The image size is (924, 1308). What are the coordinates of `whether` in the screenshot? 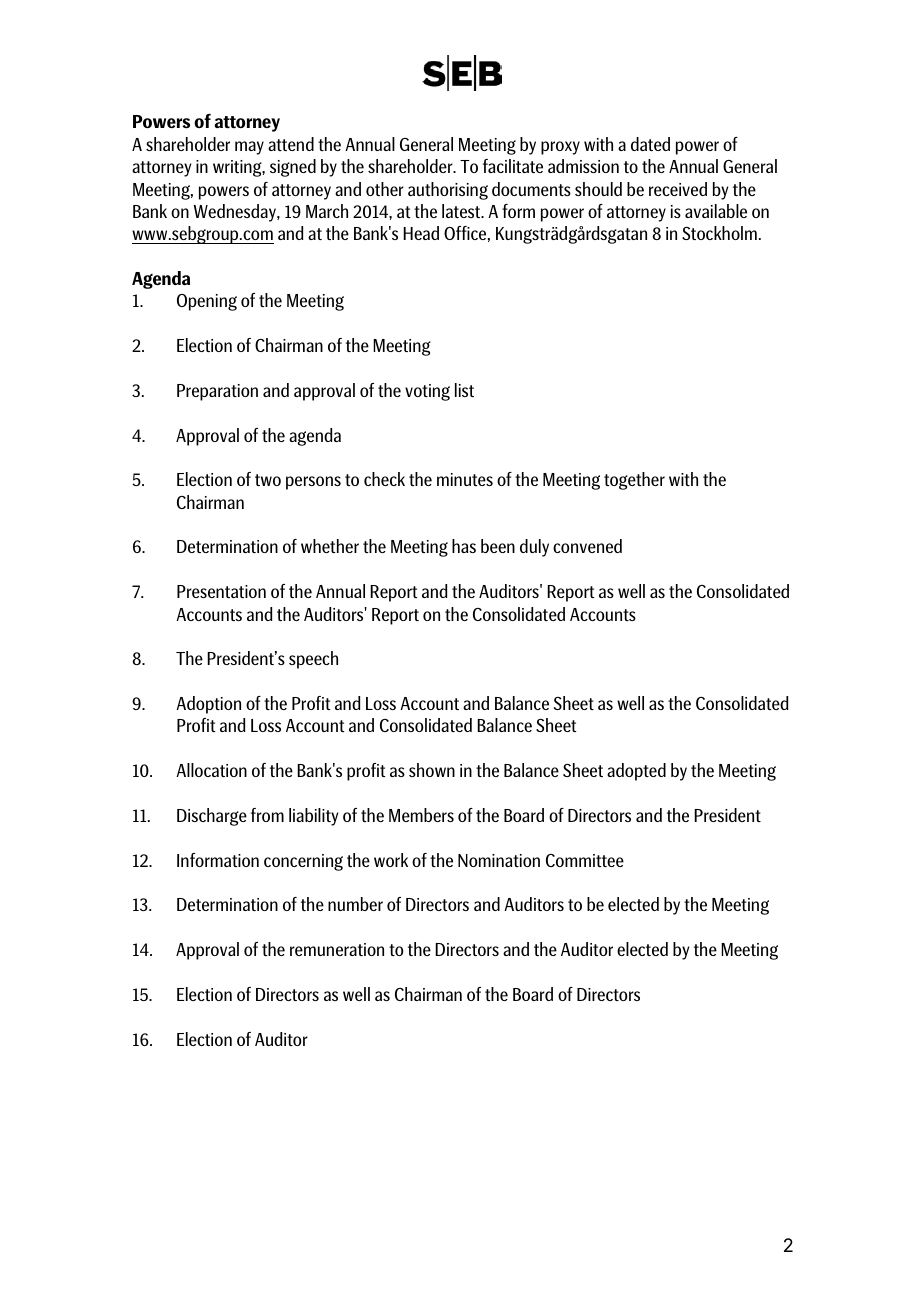 It's located at (330, 546).
